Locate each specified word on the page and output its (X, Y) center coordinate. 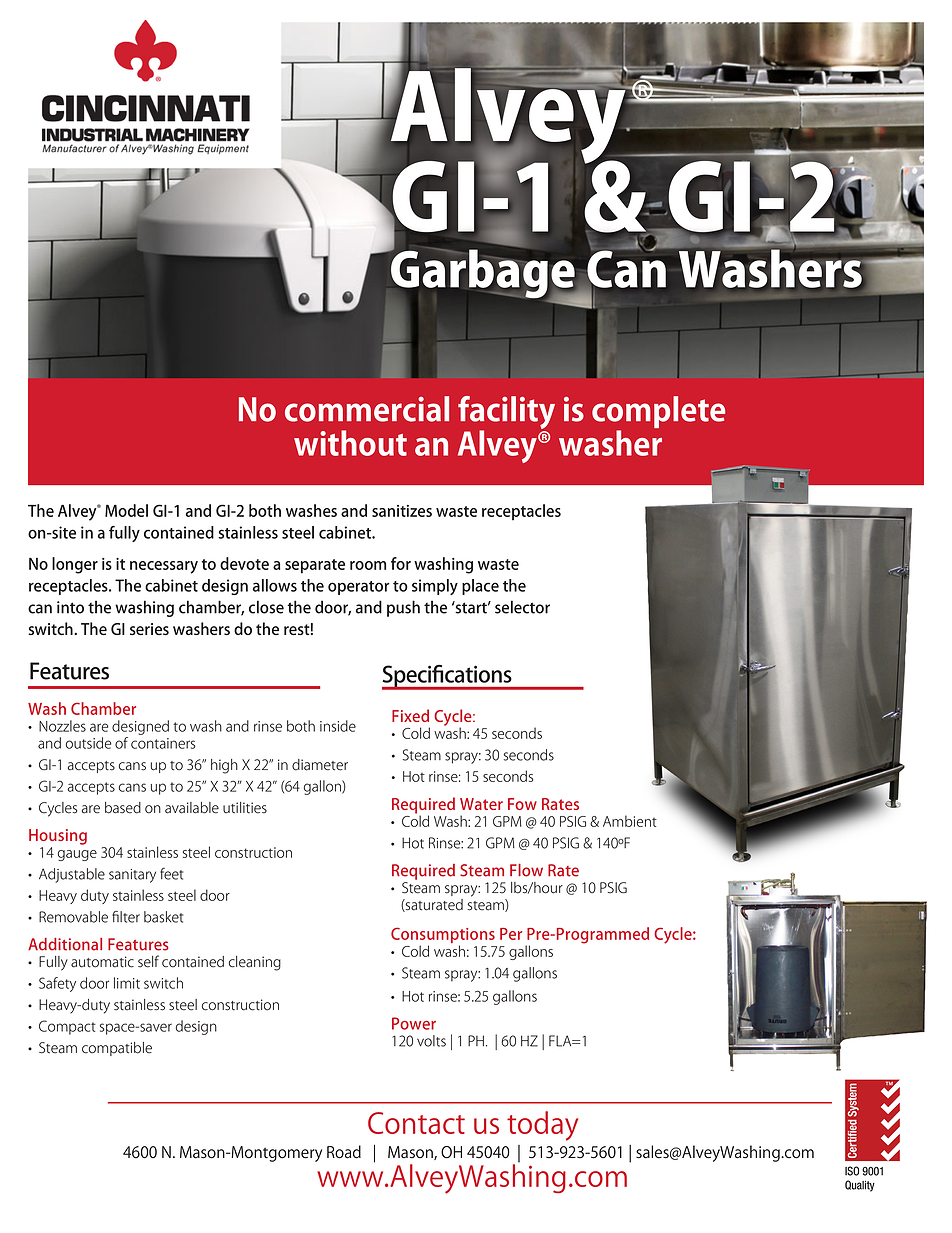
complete (658, 413)
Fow (522, 804)
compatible (117, 1049)
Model (126, 510)
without (350, 443)
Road (344, 1152)
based (123, 808)
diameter (320, 765)
